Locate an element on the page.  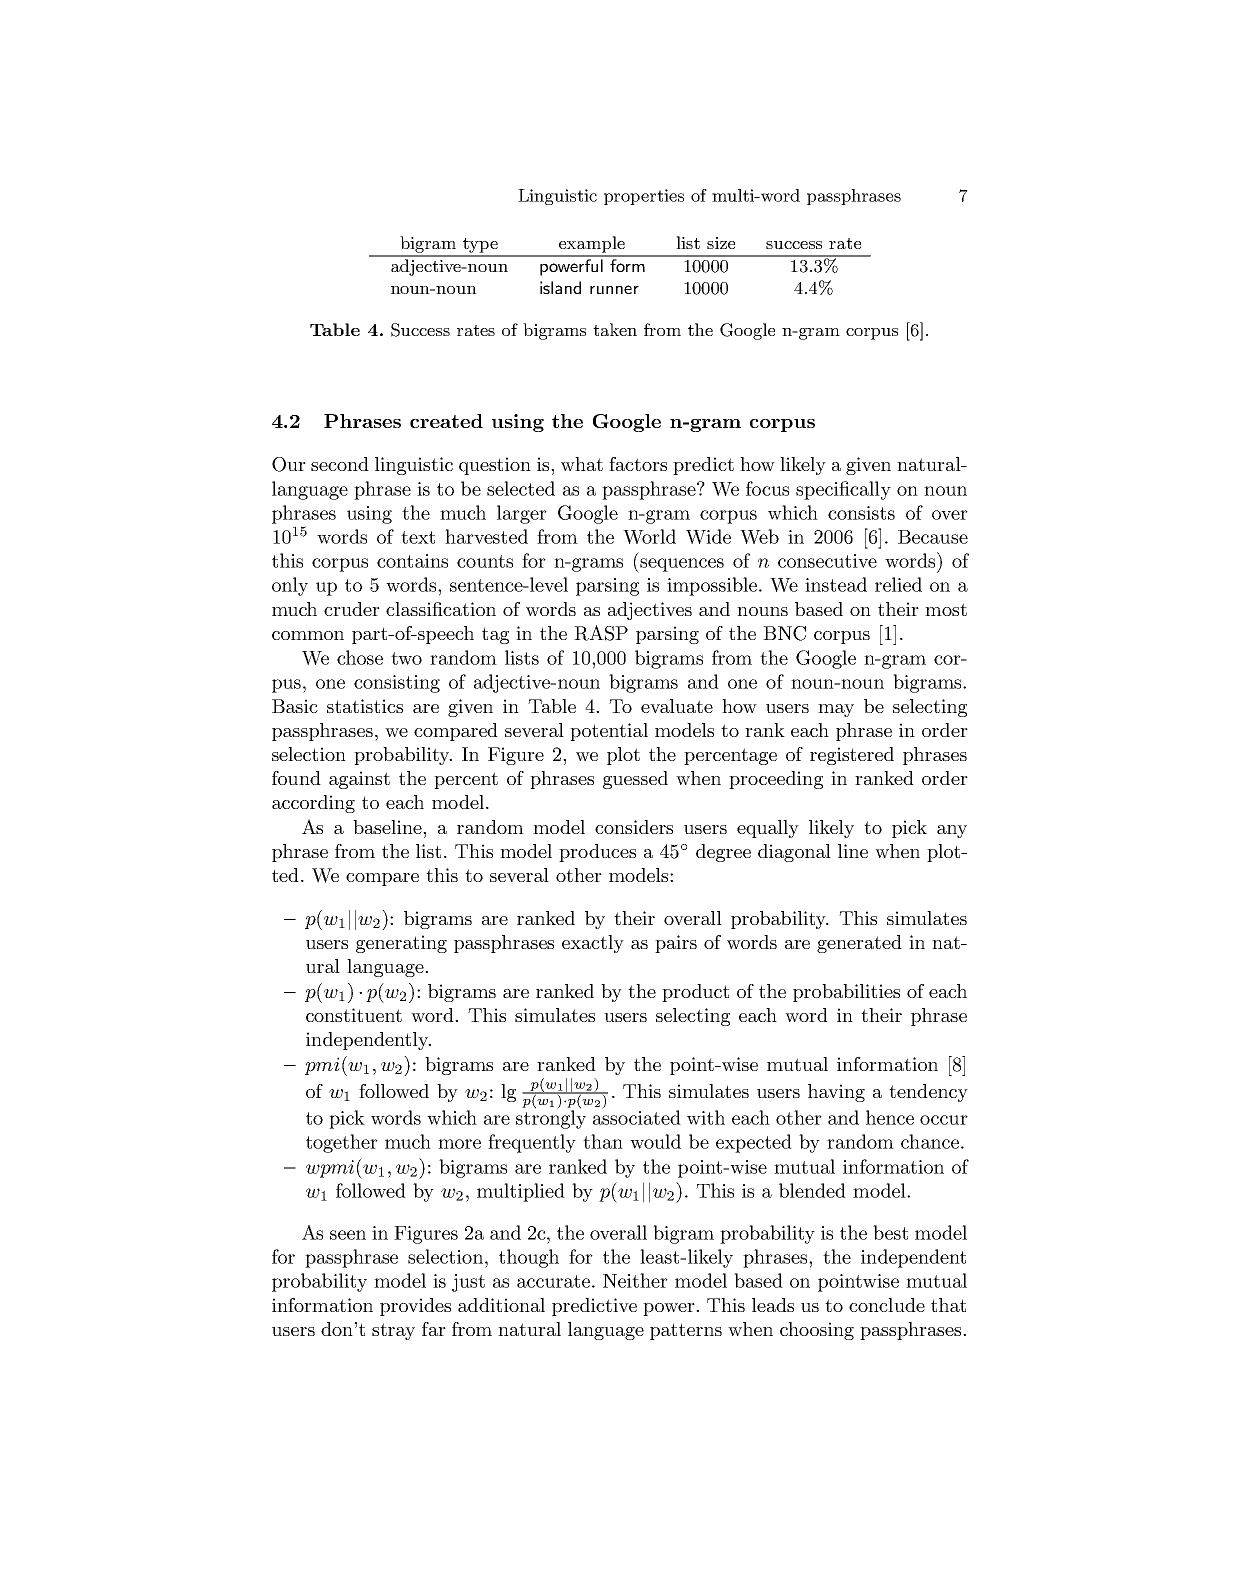
conclude is located at coordinates (887, 1305).
